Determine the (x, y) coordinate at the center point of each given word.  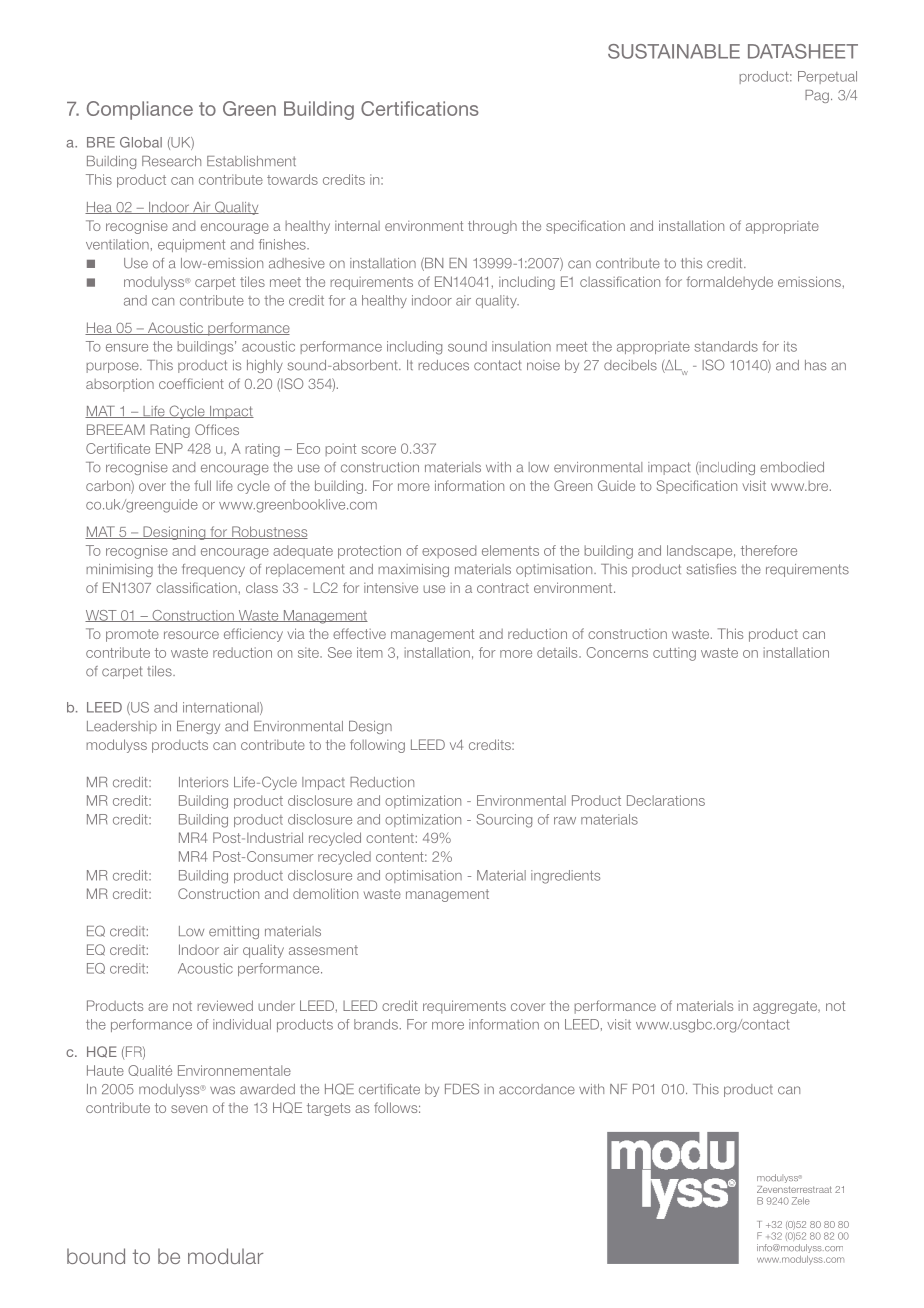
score (379, 450)
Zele (801, 1201)
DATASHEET (803, 51)
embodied (792, 467)
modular (225, 1256)
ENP (169, 448)
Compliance (140, 110)
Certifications (420, 108)
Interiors (203, 782)
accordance (537, 1089)
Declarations (666, 800)
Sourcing (504, 821)
